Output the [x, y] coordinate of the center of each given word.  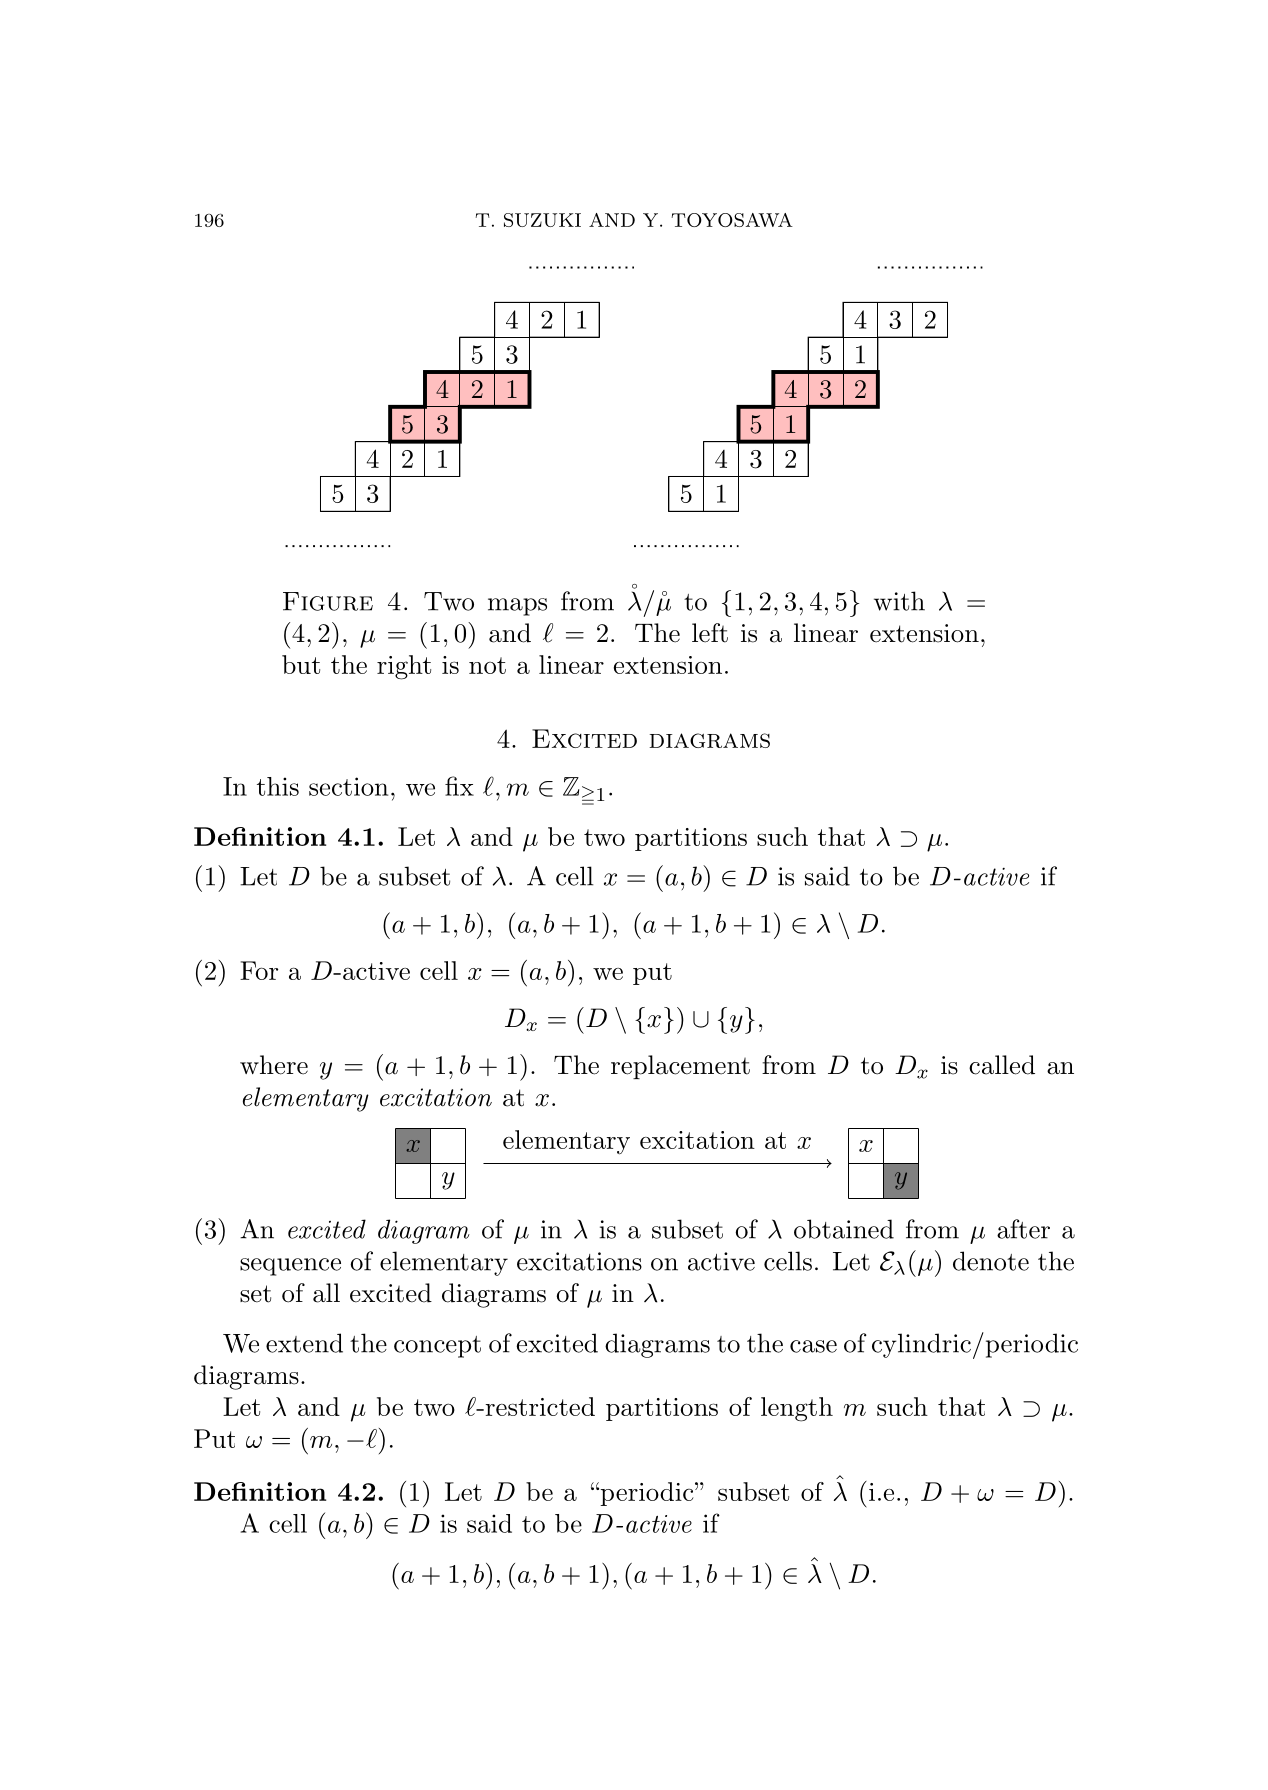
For [259, 970]
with [899, 601]
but [301, 664]
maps [517, 607]
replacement [680, 1067]
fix [459, 786]
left [710, 633]
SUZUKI [542, 220]
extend [304, 1343]
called [1002, 1065]
